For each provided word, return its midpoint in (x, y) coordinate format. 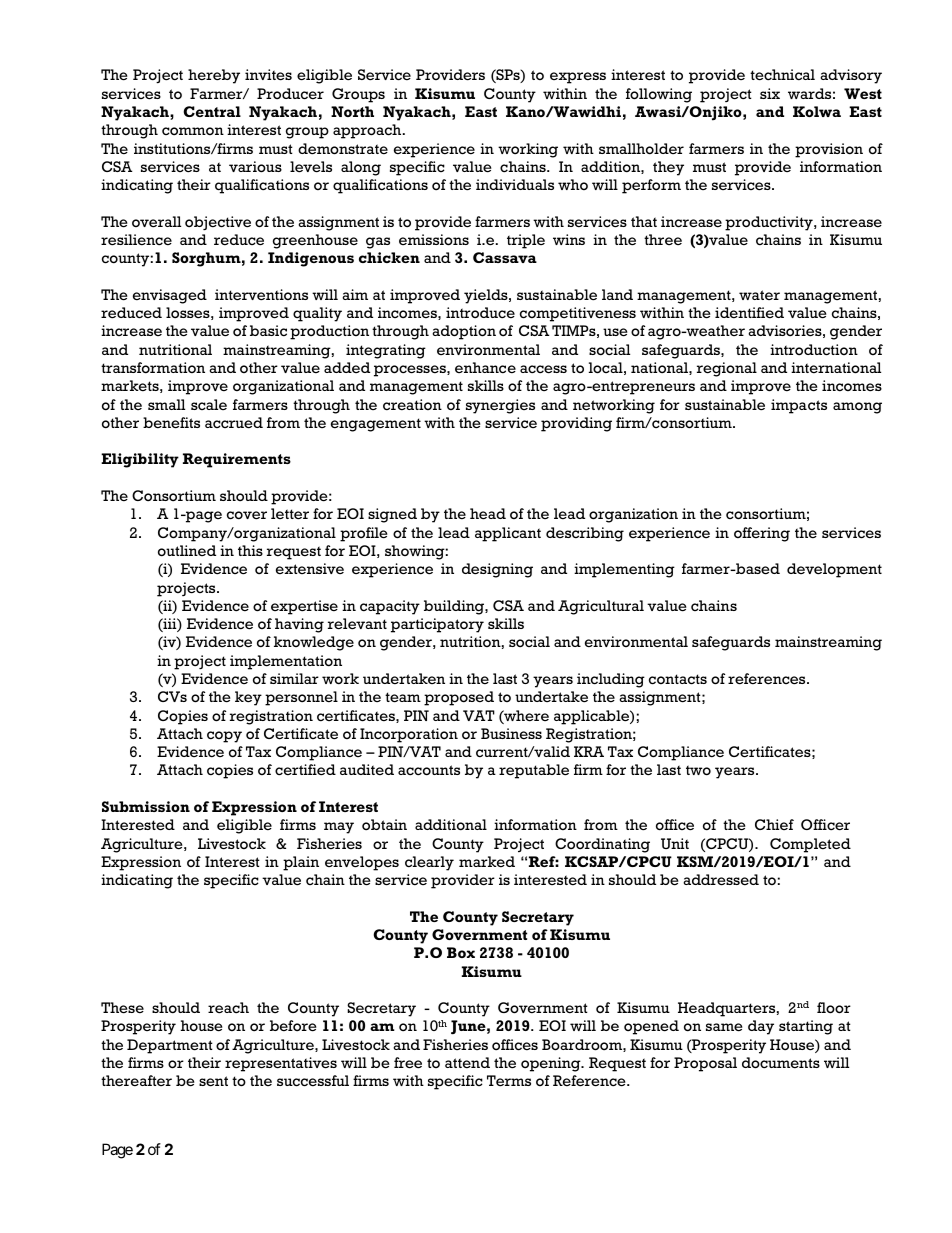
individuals (515, 184)
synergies (500, 406)
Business (511, 733)
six (770, 93)
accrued (234, 423)
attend (467, 1062)
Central (212, 111)
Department (170, 1046)
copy (224, 737)
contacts (678, 679)
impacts (799, 406)
